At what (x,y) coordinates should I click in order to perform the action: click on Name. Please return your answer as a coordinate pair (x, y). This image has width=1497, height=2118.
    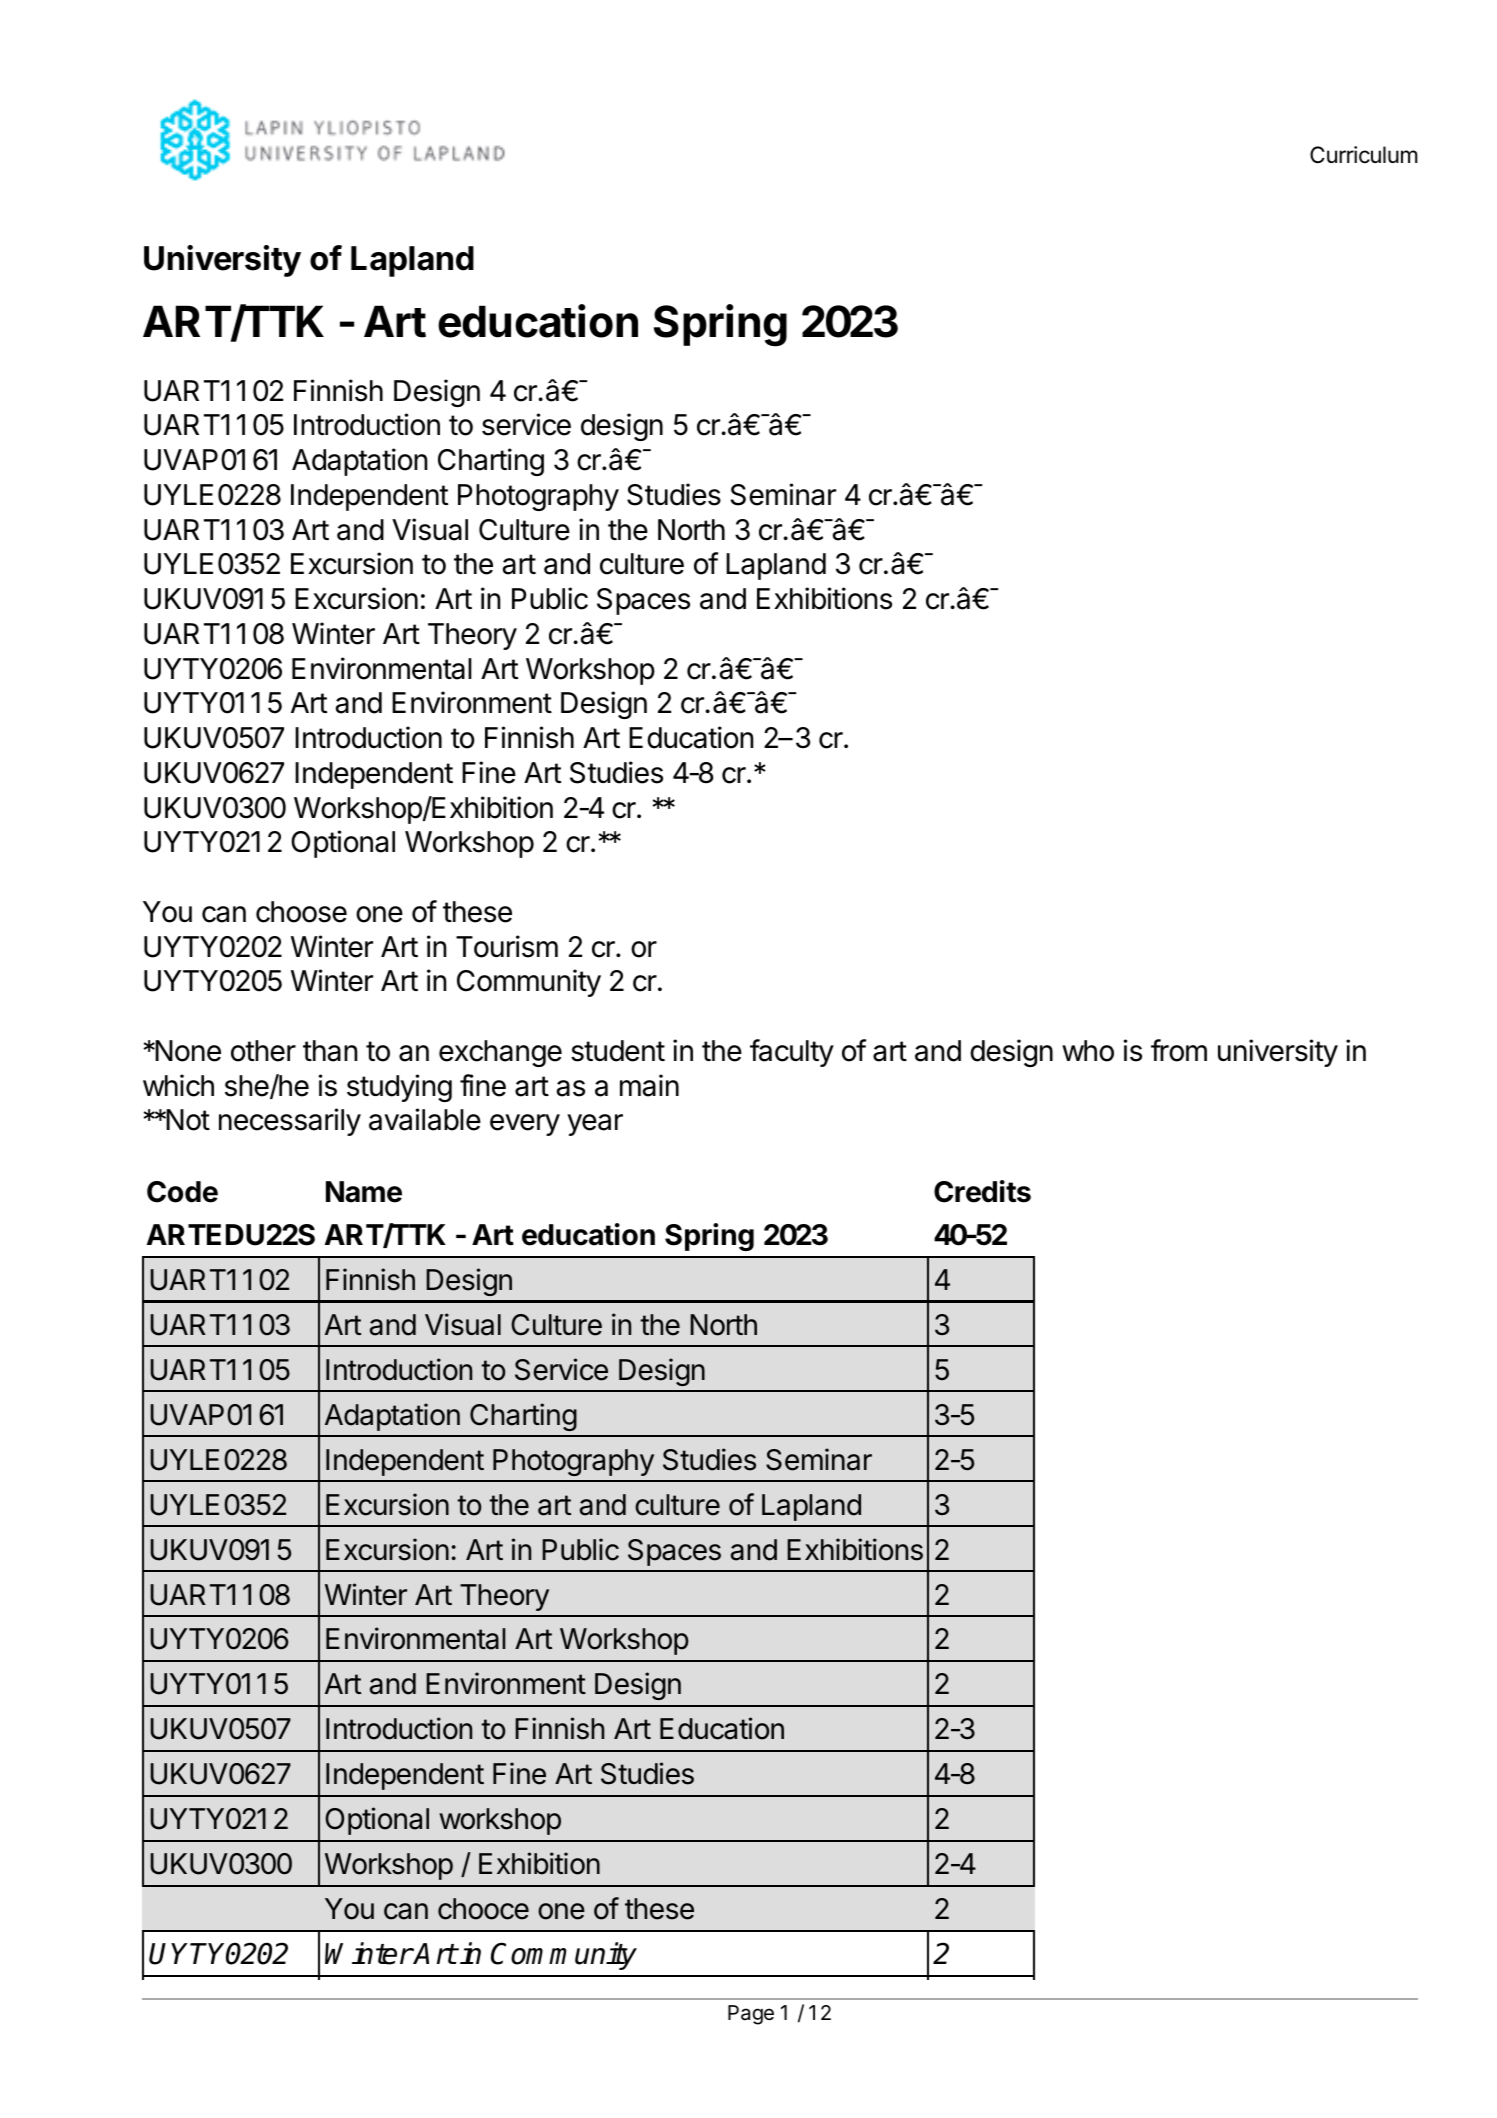
    Looking at the image, I should click on (364, 1192).
